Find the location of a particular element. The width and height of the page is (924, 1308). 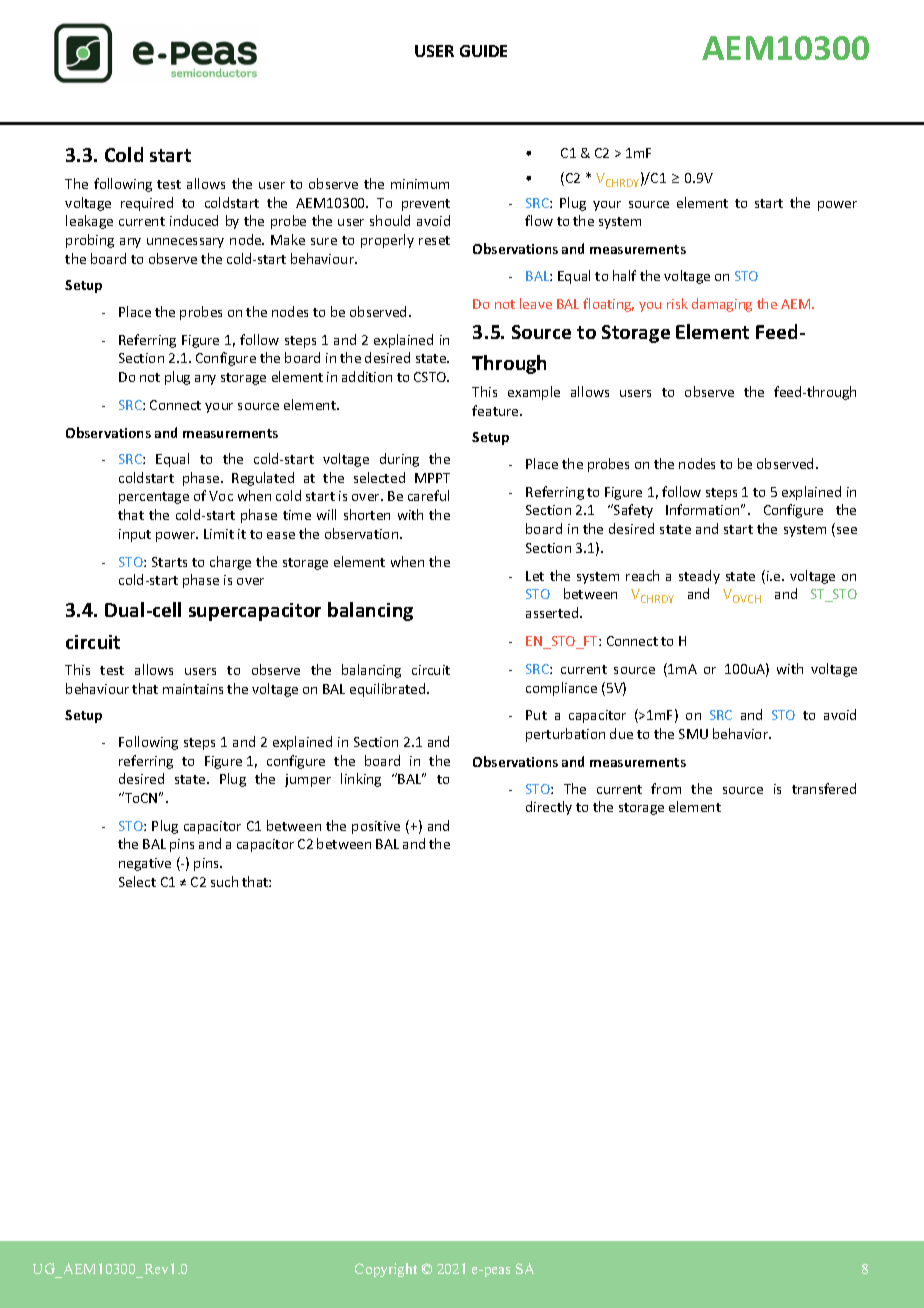

reset is located at coordinates (434, 240).
